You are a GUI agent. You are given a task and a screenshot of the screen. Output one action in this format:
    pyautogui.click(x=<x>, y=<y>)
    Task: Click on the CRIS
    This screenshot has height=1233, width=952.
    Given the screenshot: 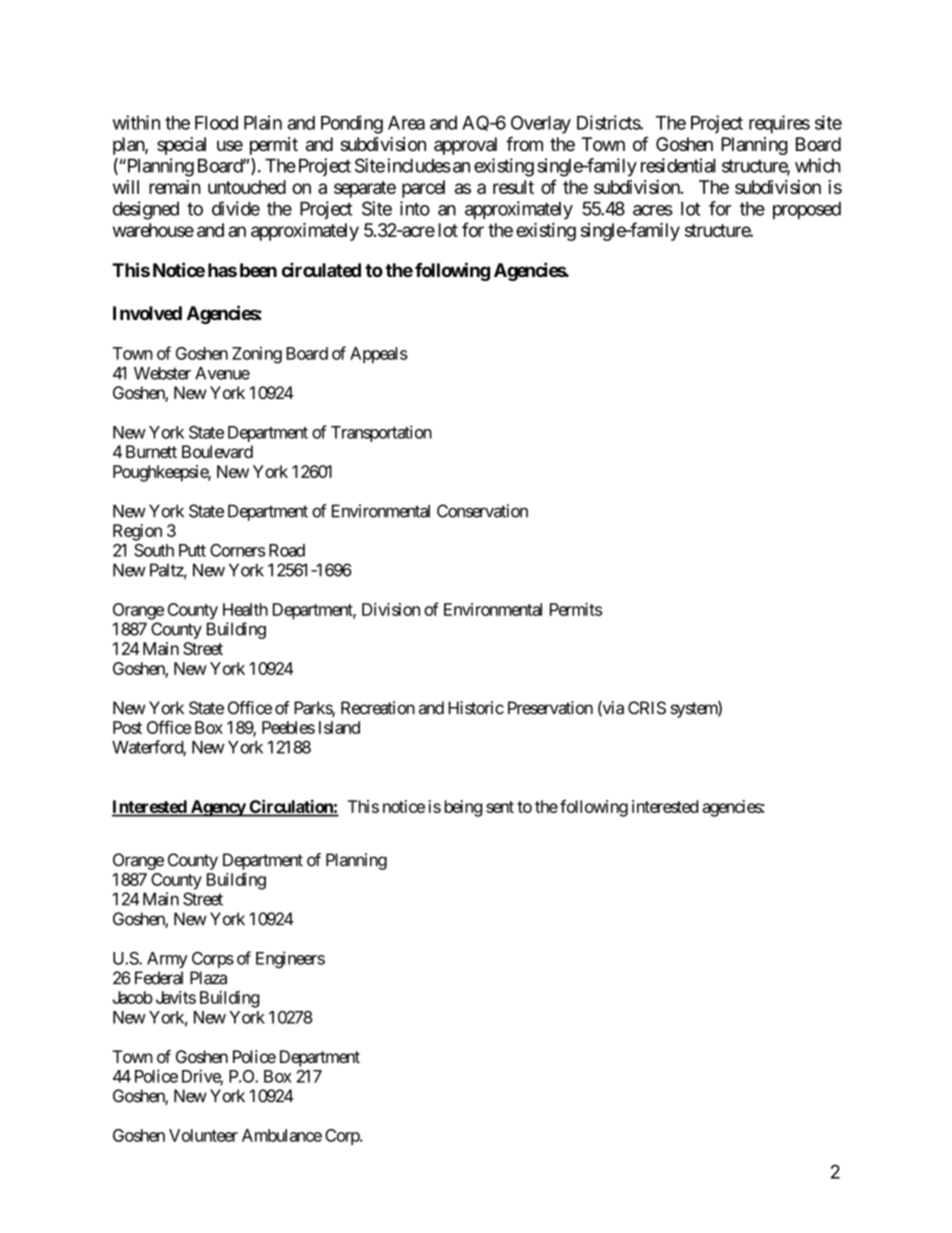 What is the action you would take?
    pyautogui.click(x=647, y=708)
